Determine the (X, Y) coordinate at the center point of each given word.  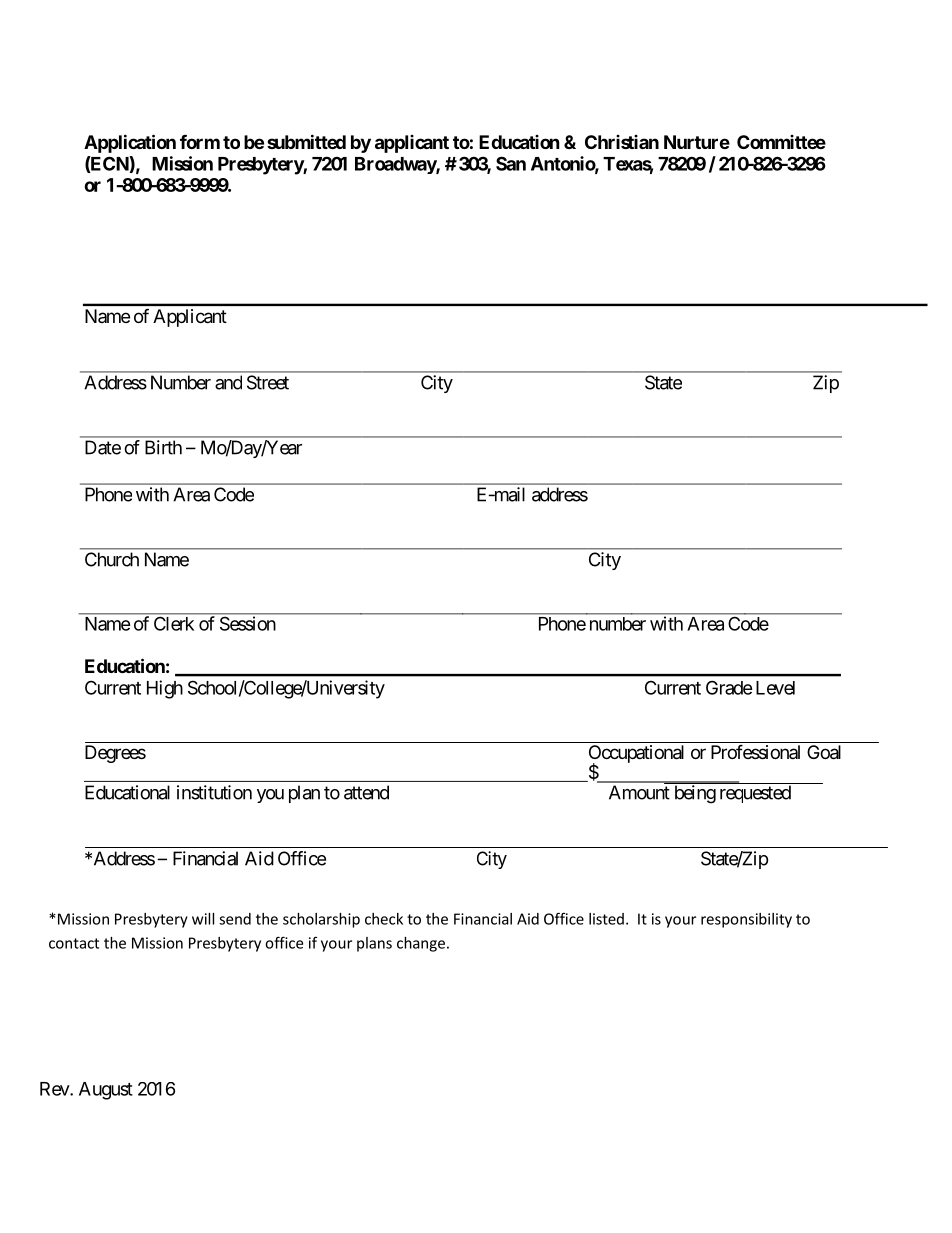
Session (248, 623)
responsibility (746, 920)
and (228, 382)
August (106, 1091)
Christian (622, 142)
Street (268, 382)
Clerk (174, 624)
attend (366, 792)
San (511, 163)
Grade (729, 687)
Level (775, 688)
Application (130, 143)
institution (214, 792)
